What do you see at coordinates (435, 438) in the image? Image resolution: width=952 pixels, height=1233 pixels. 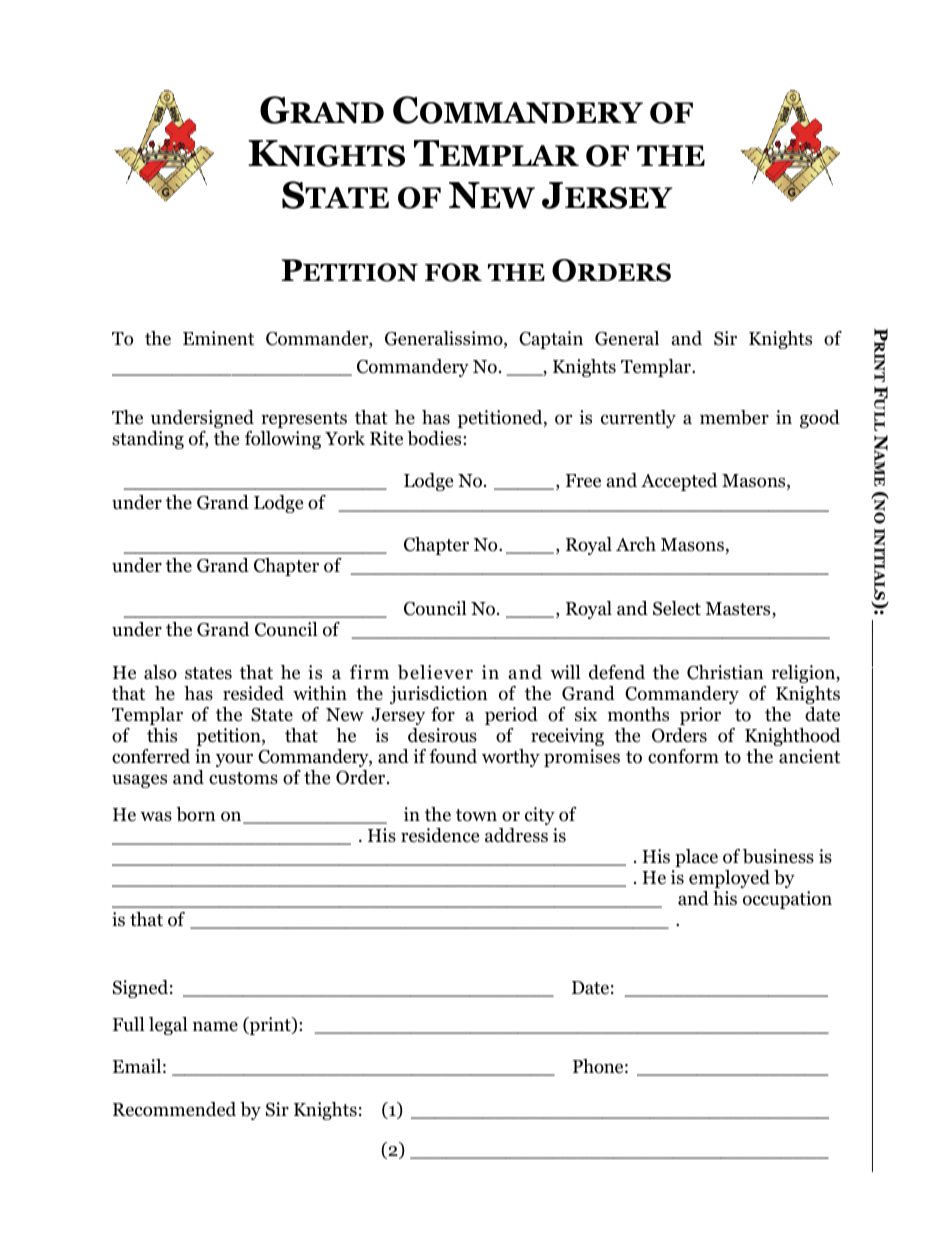 I see `bodies` at bounding box center [435, 438].
